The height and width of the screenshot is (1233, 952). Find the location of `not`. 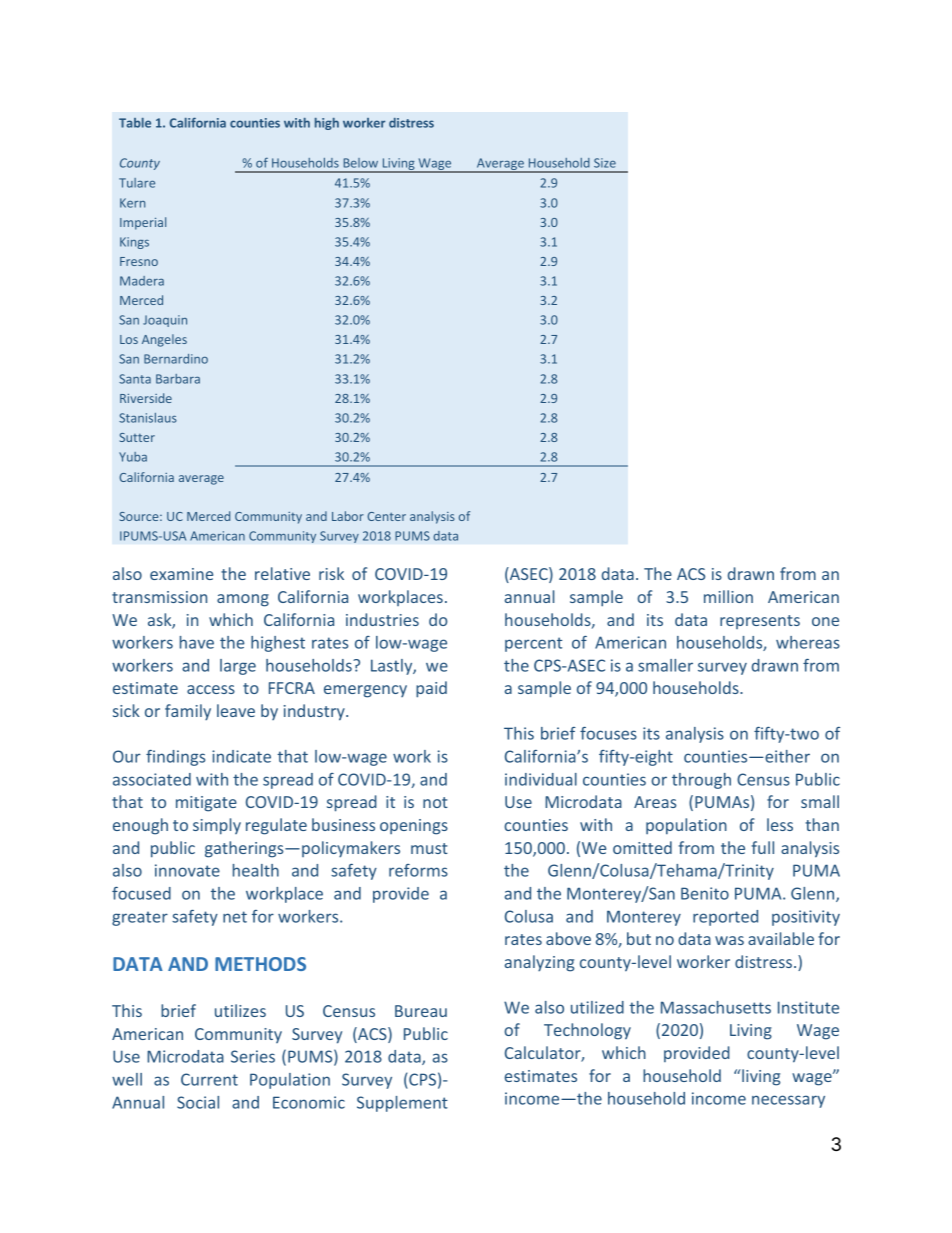

not is located at coordinates (435, 802).
